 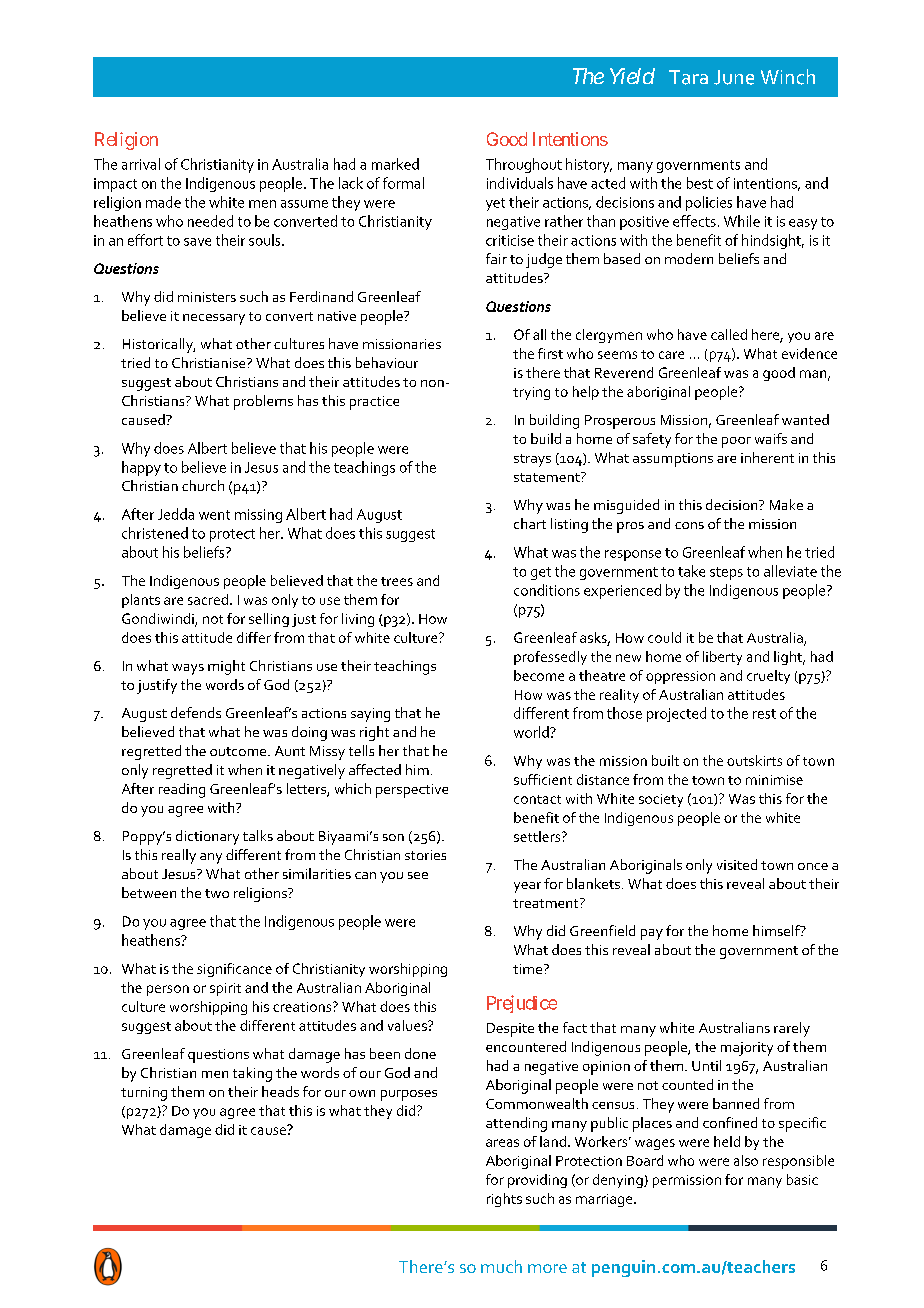 I want to click on really, so click(x=179, y=856).
